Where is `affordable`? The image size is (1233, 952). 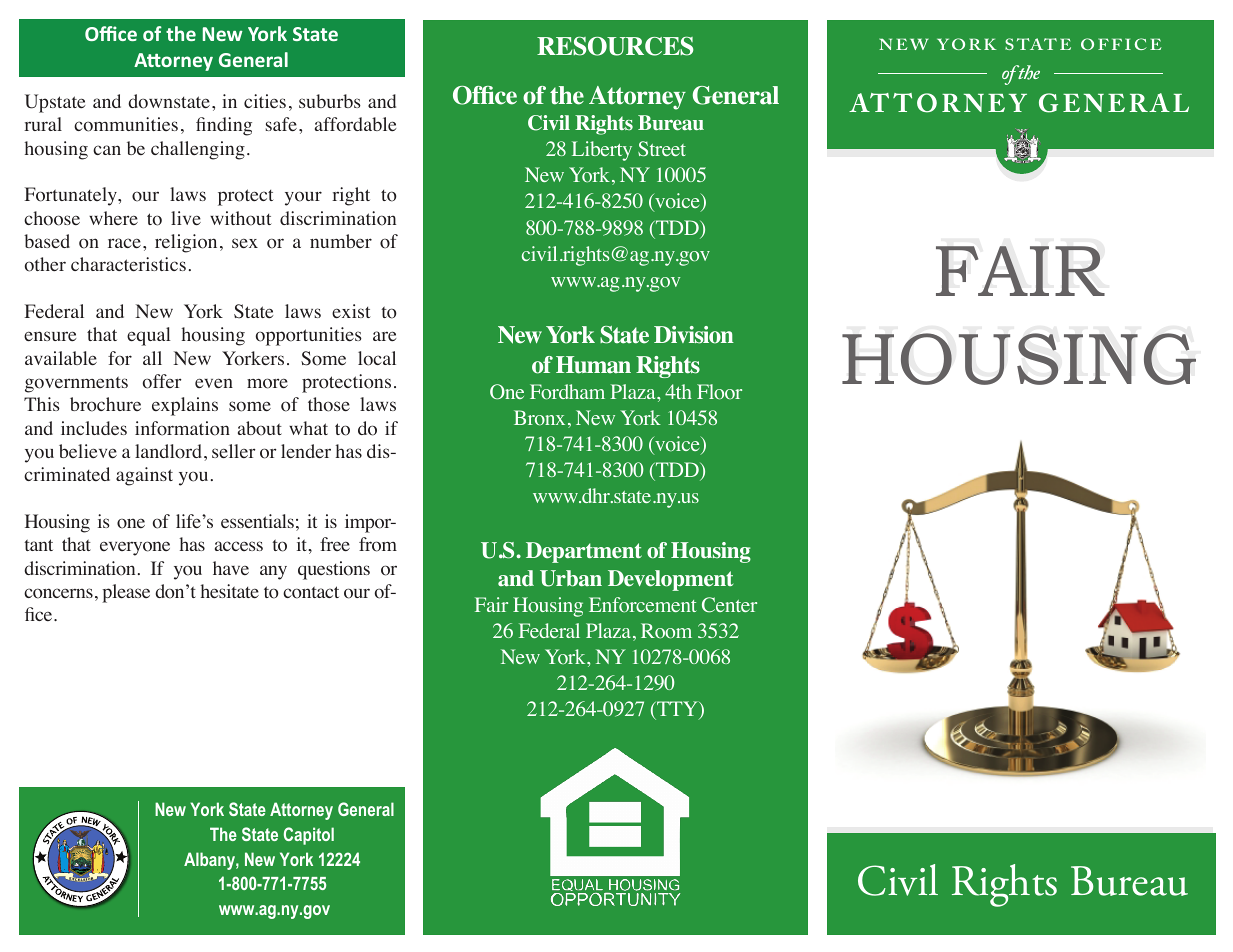 affordable is located at coordinates (355, 124).
